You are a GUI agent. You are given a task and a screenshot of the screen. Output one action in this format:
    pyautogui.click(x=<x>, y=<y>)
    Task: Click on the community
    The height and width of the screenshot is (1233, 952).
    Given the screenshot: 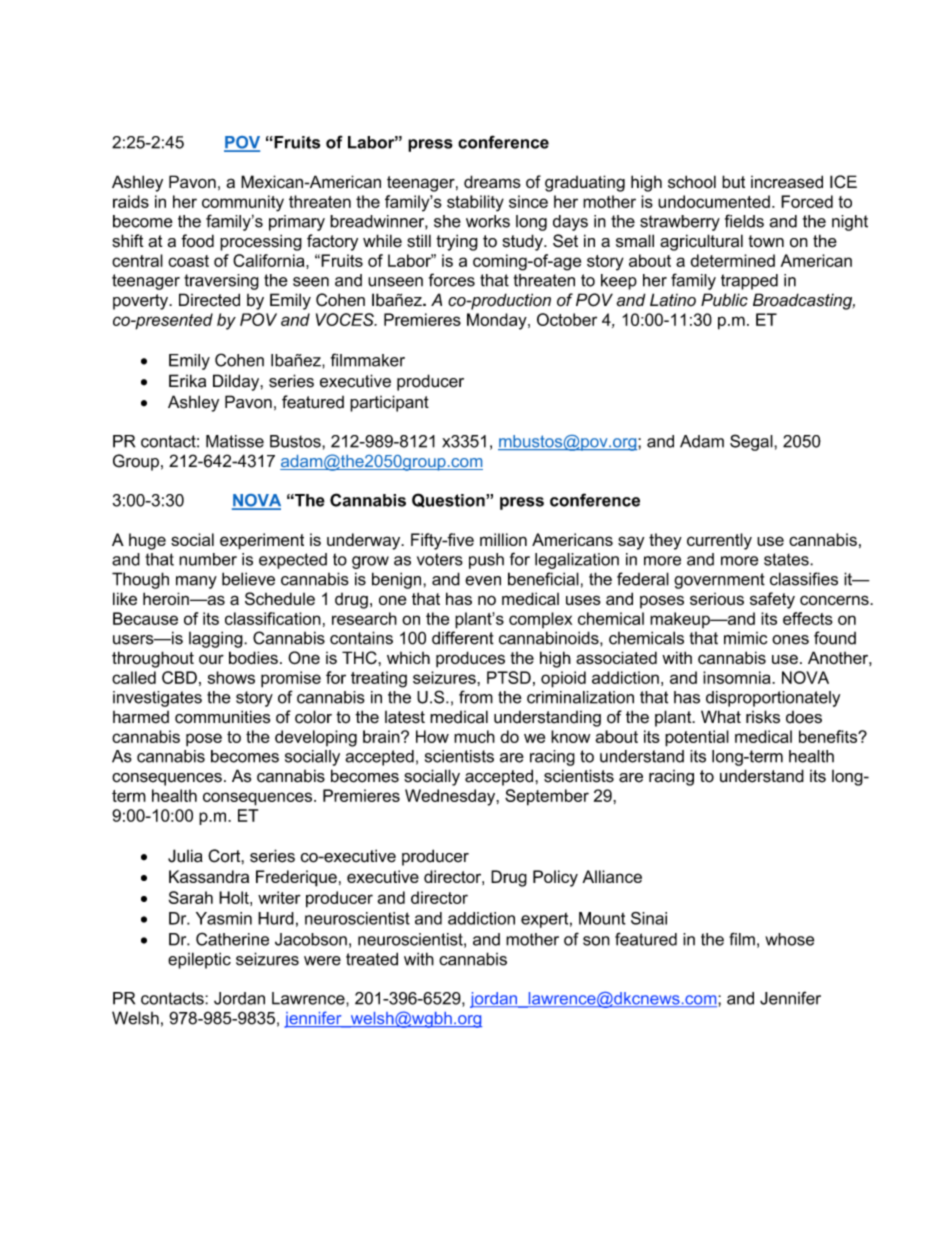 What is the action you would take?
    pyautogui.click(x=243, y=203)
